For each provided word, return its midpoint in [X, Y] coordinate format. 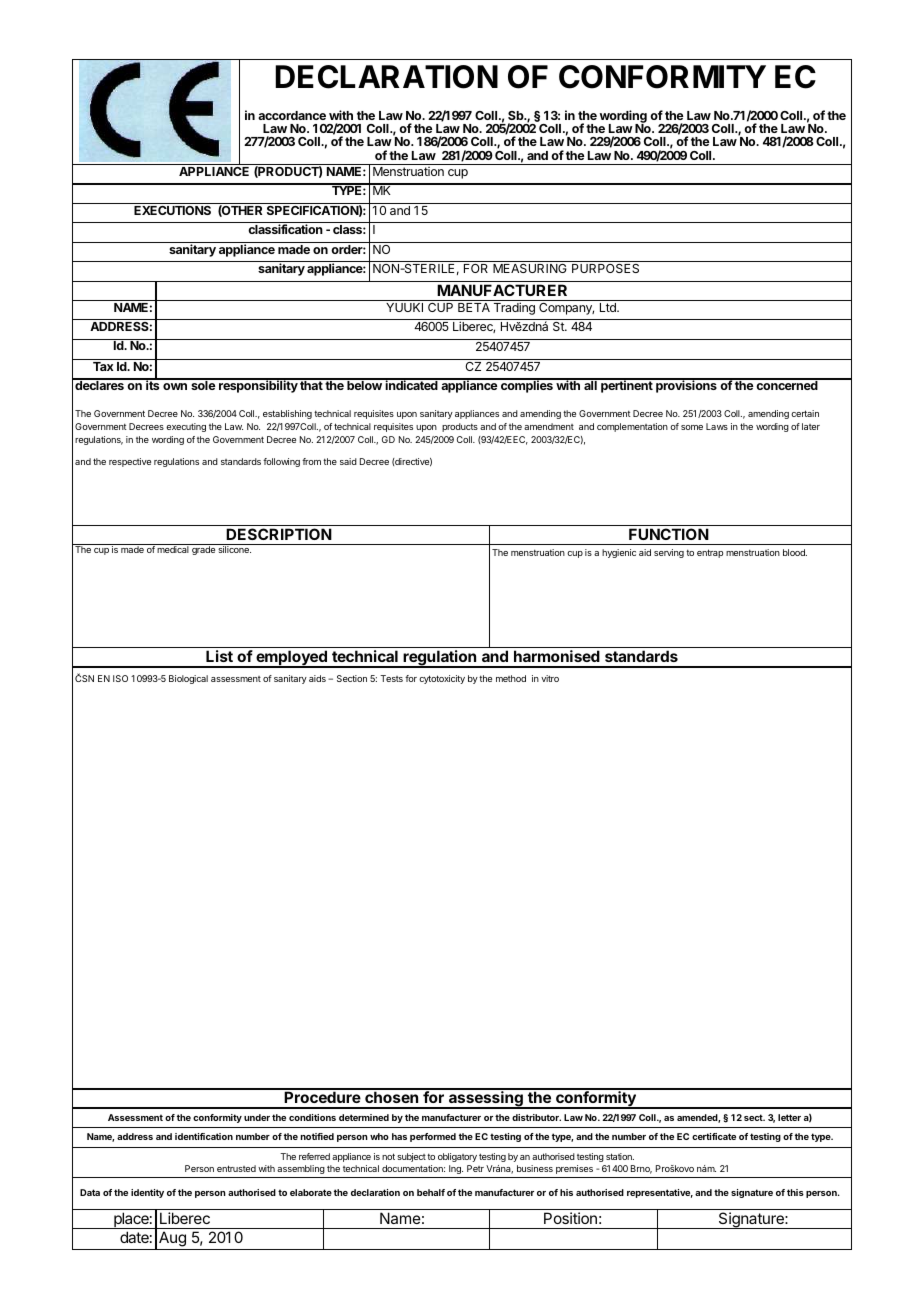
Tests [391, 678]
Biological [188, 679]
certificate [714, 1136]
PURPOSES [605, 268]
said [348, 461]
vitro [550, 678]
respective [130, 462]
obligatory [457, 1157]
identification [204, 1136]
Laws [717, 426]
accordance [292, 115]
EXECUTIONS [172, 210]
